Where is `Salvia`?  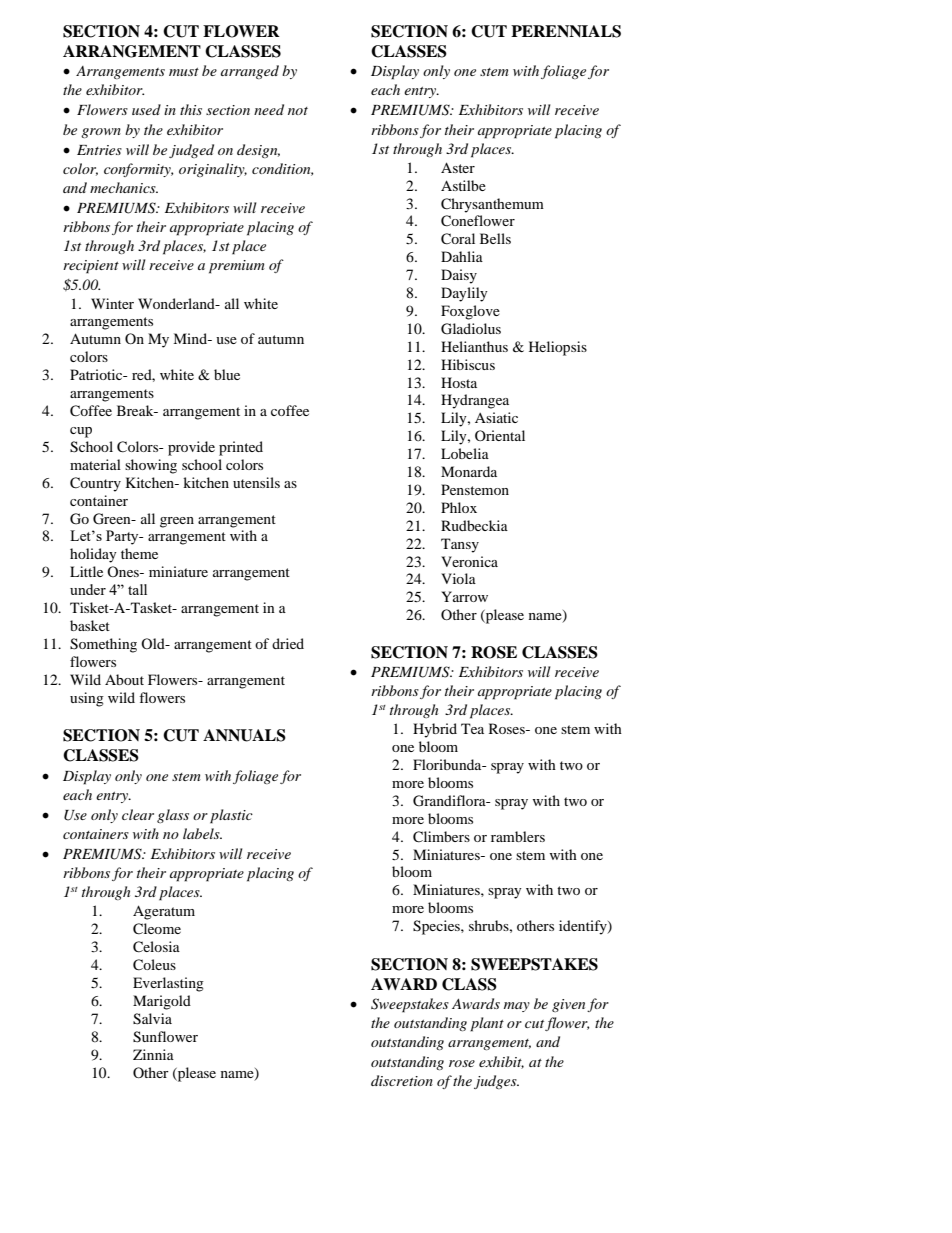
Salvia is located at coordinates (152, 1019).
